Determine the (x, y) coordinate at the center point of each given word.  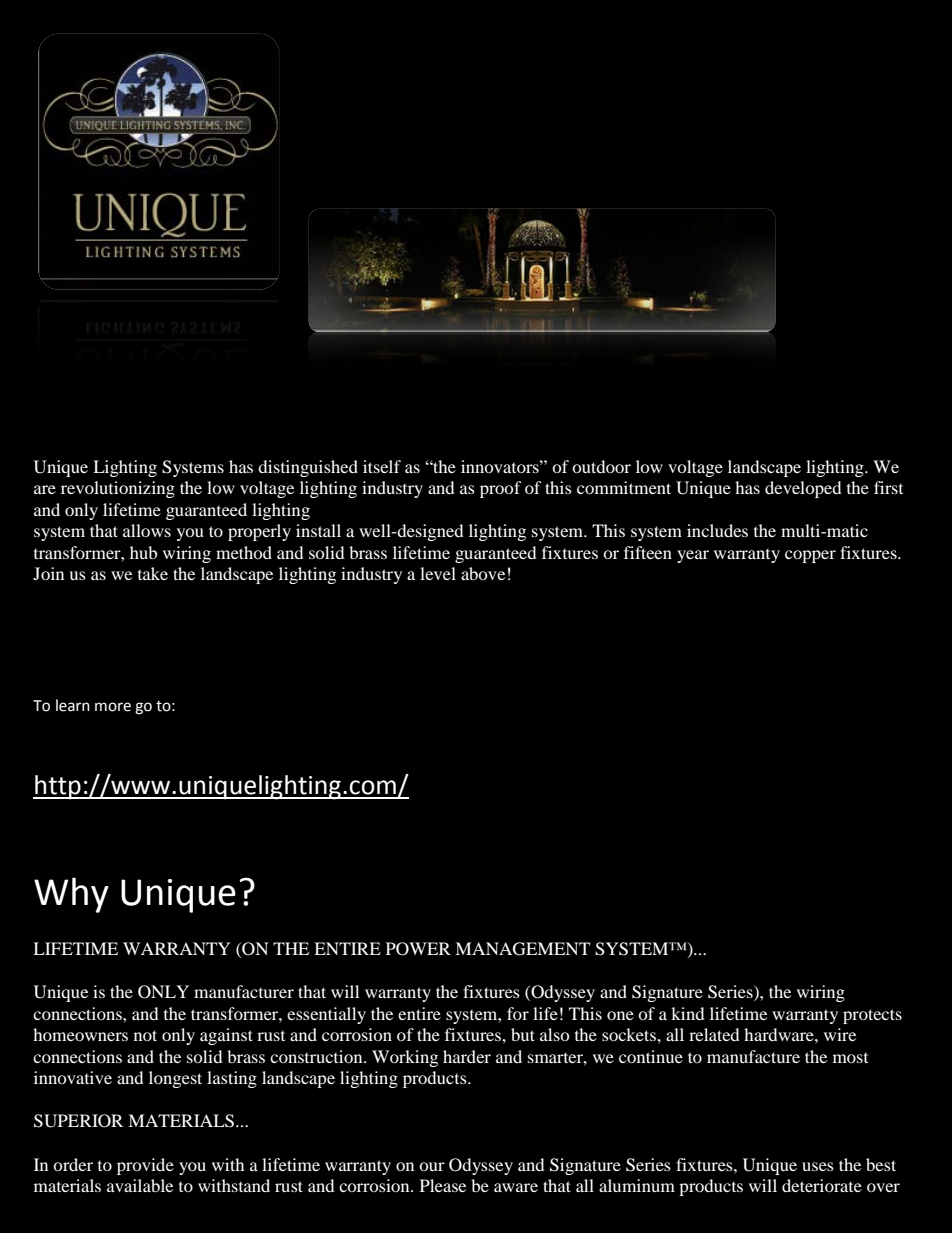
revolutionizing (118, 489)
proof (501, 489)
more (113, 707)
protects (872, 1016)
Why (71, 895)
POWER (418, 949)
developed (803, 489)
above (483, 573)
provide (145, 1166)
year (693, 556)
